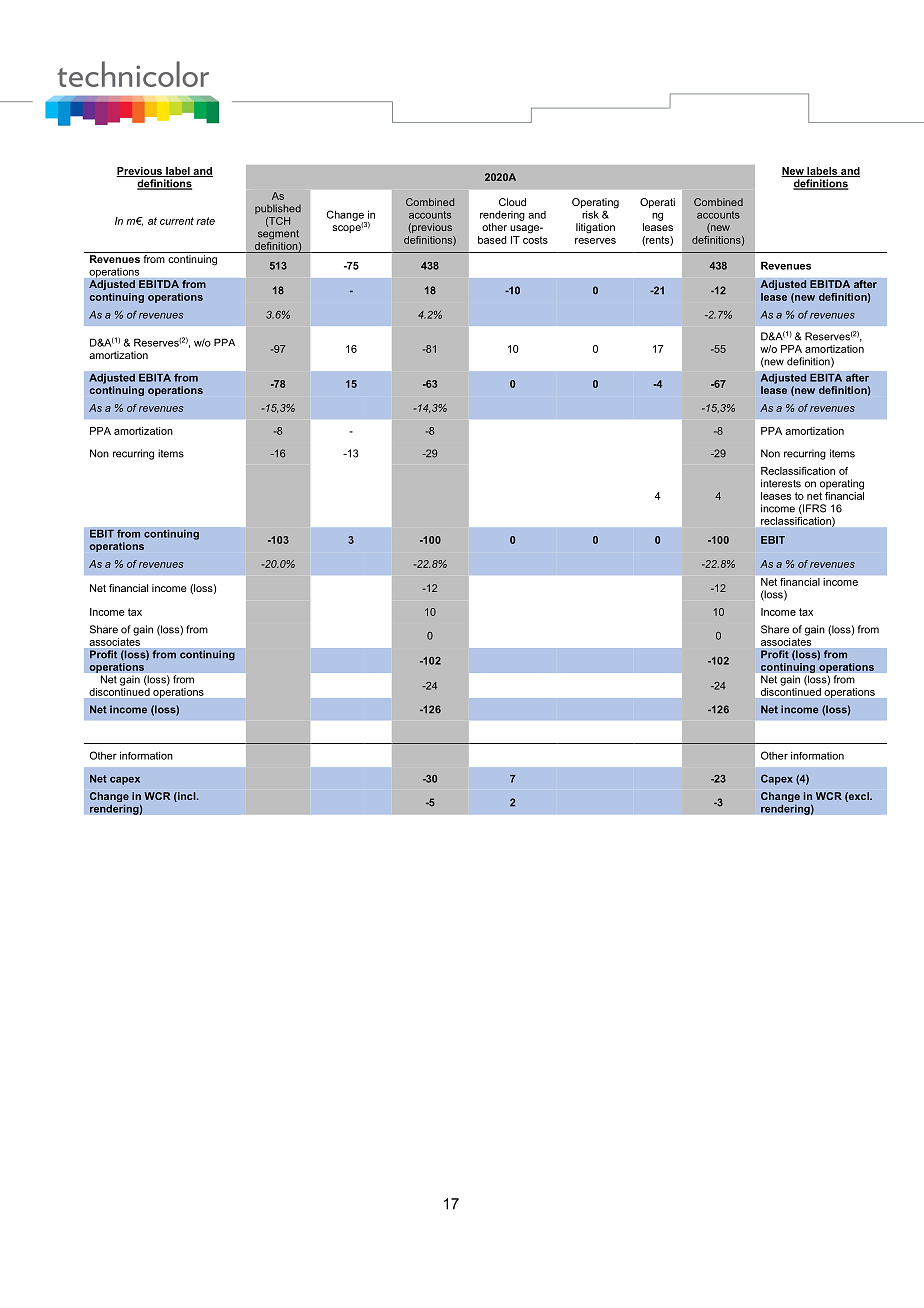 The image size is (924, 1308). I want to click on current, so click(177, 221).
